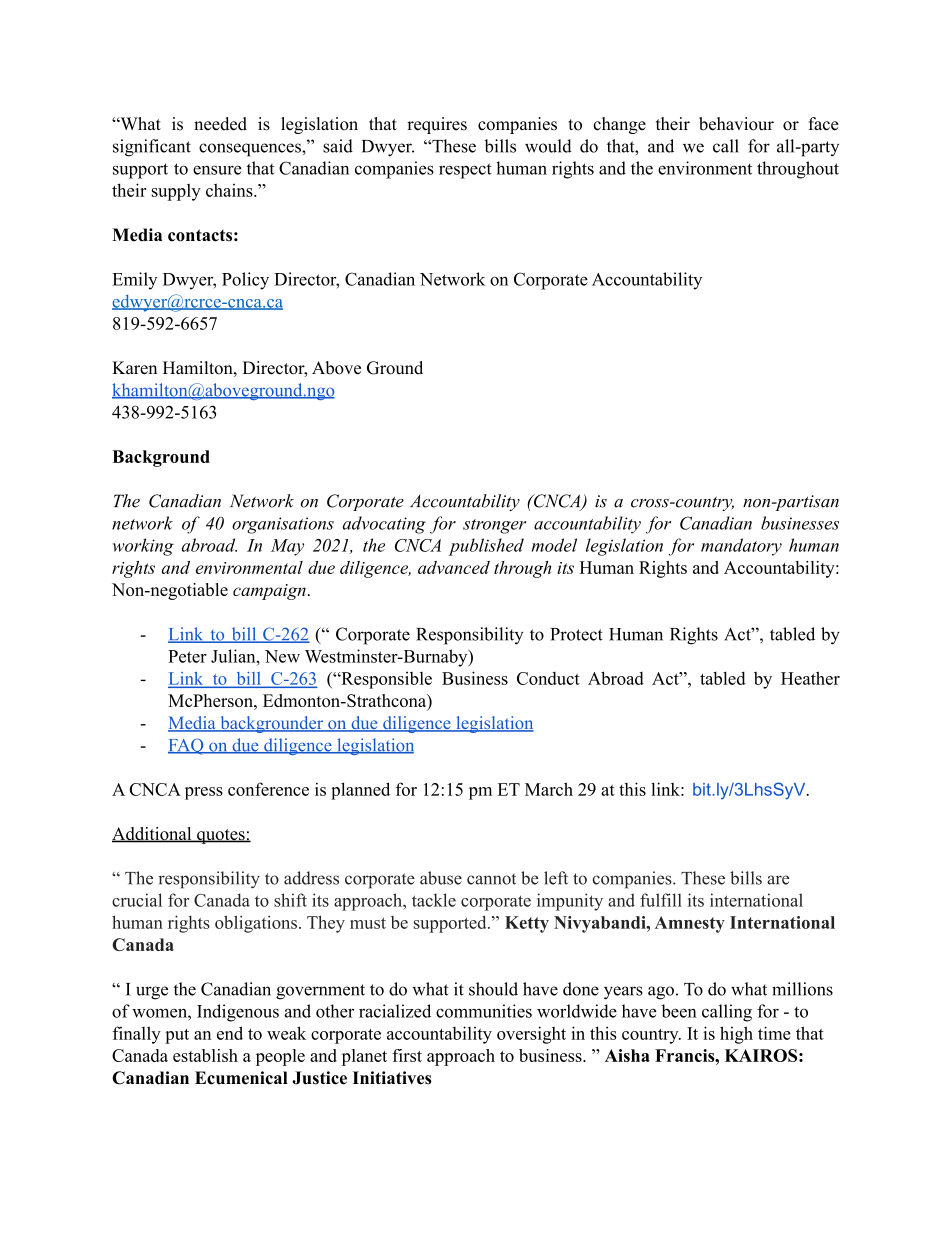 Image resolution: width=952 pixels, height=1233 pixels. I want to click on advanced, so click(454, 567).
